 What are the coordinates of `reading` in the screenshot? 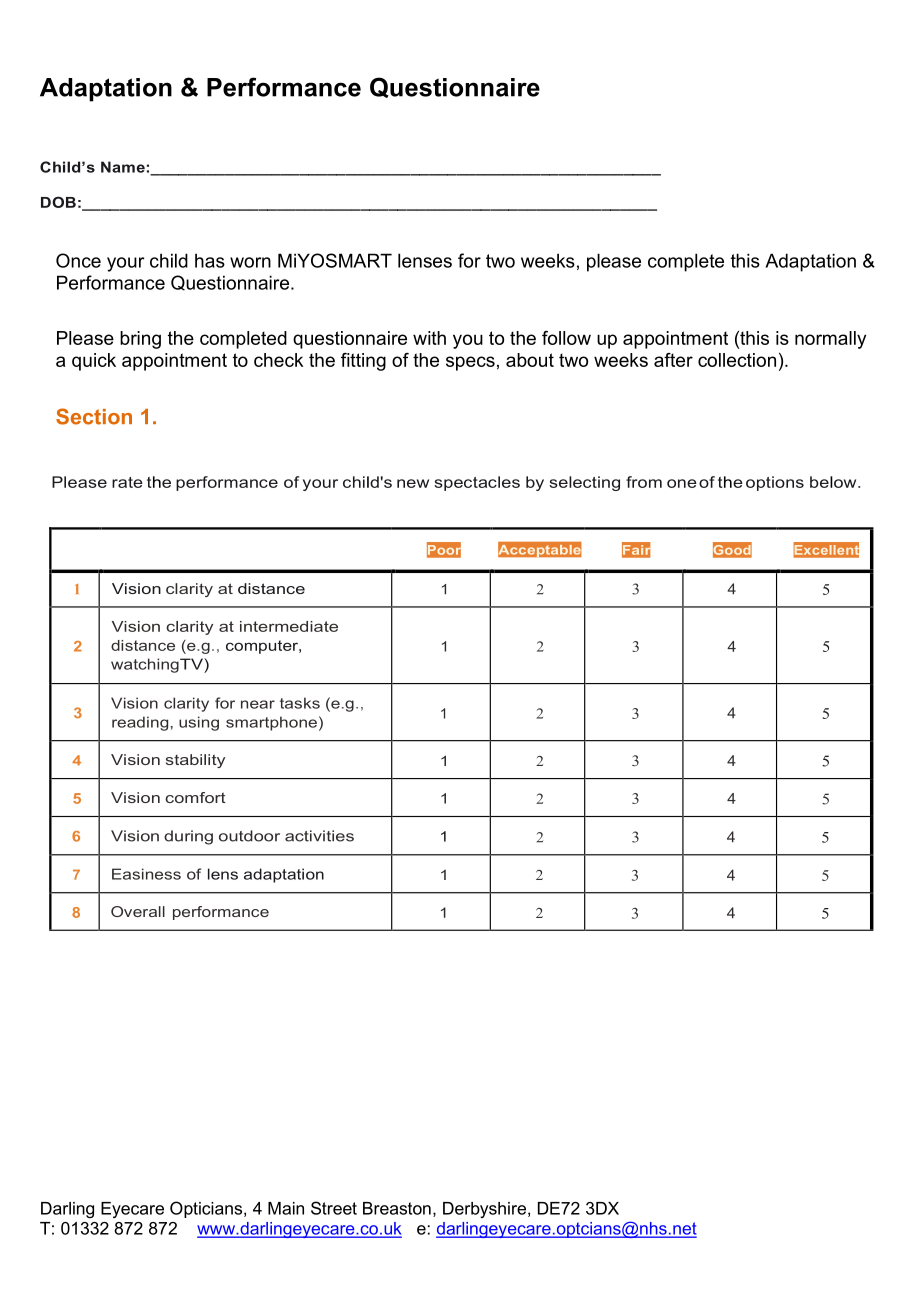 It's located at (140, 723).
